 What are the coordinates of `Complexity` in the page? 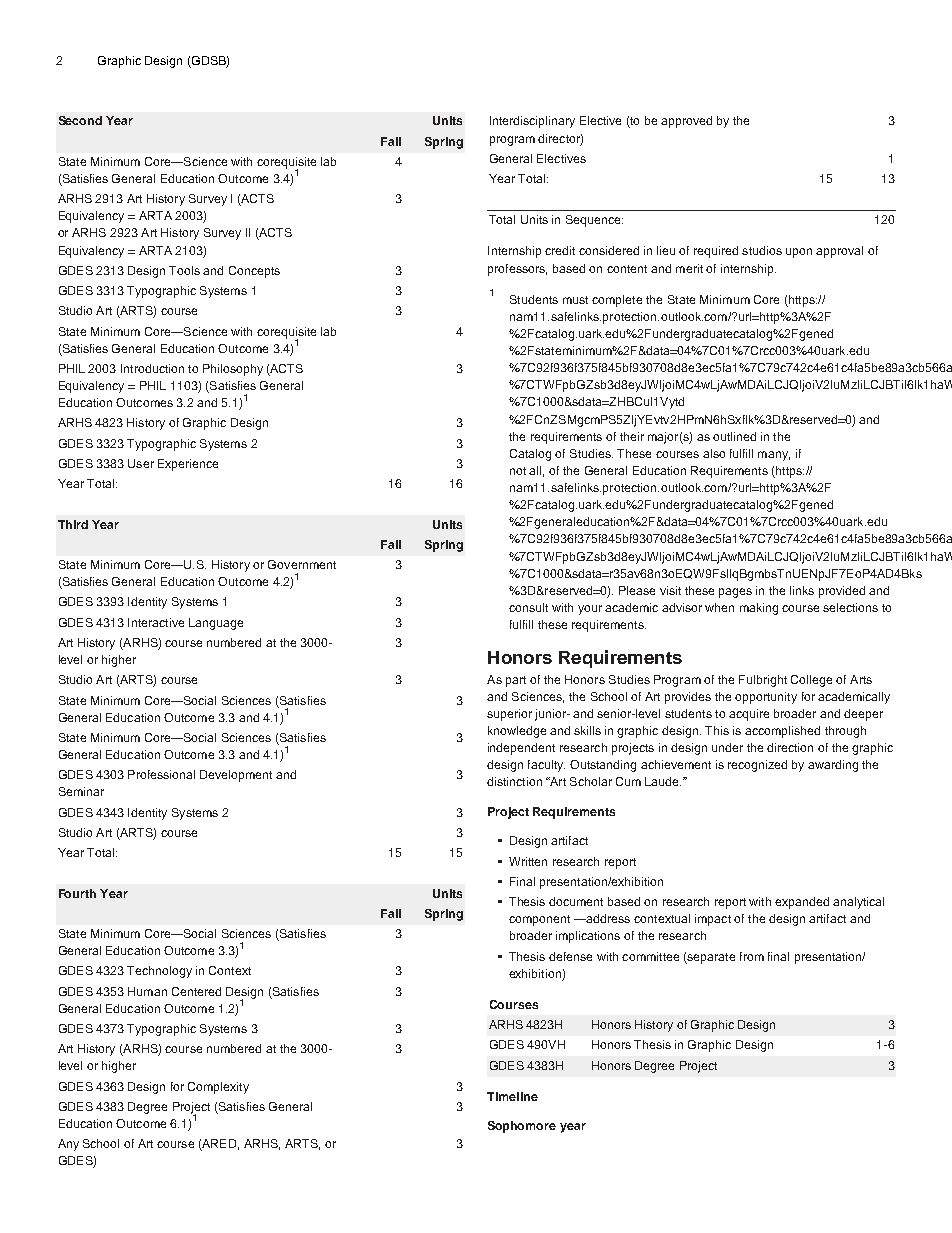 It's located at (218, 1088).
